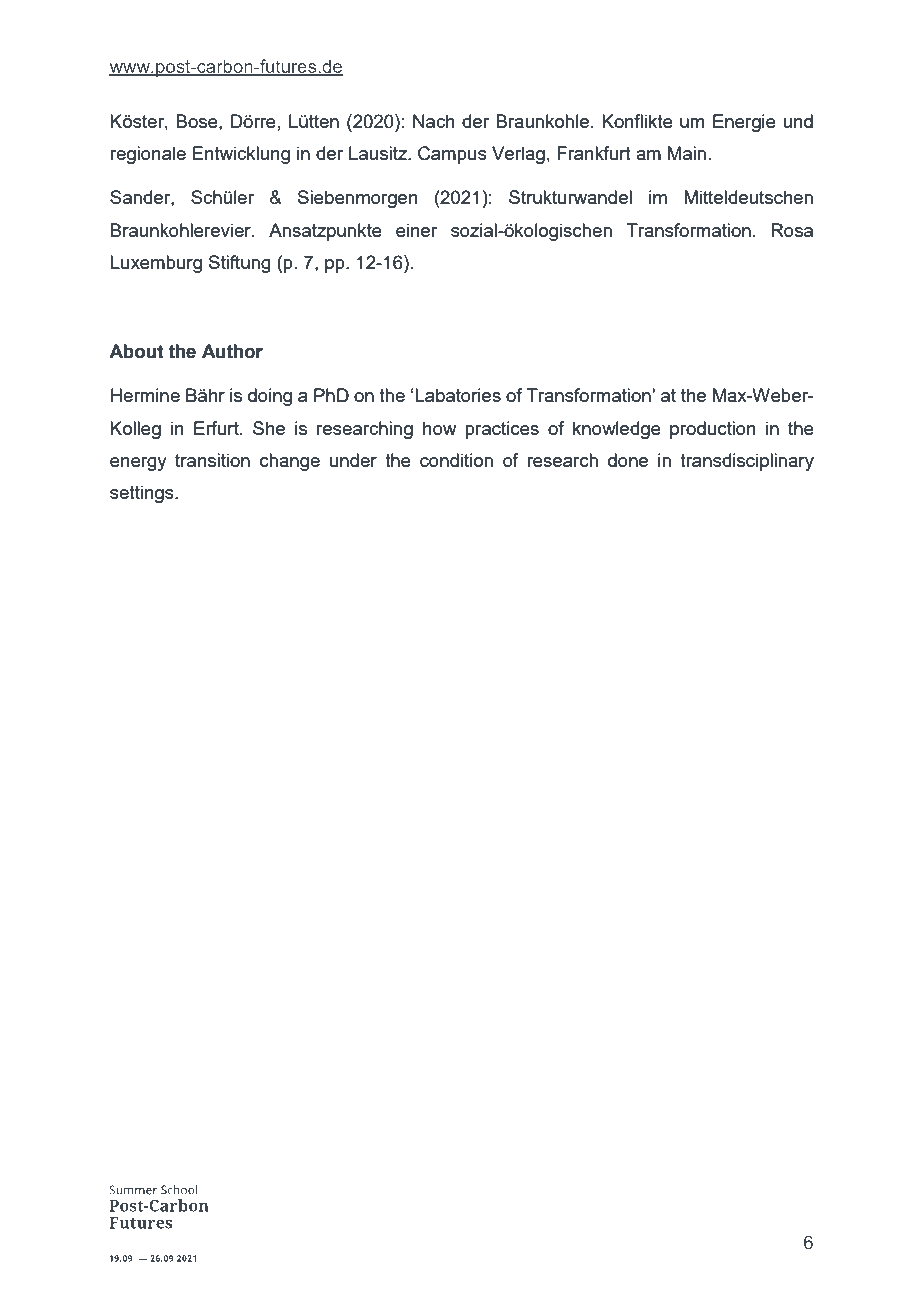 This screenshot has width=924, height=1308. What do you see at coordinates (687, 153) in the screenshot?
I see `Main` at bounding box center [687, 153].
